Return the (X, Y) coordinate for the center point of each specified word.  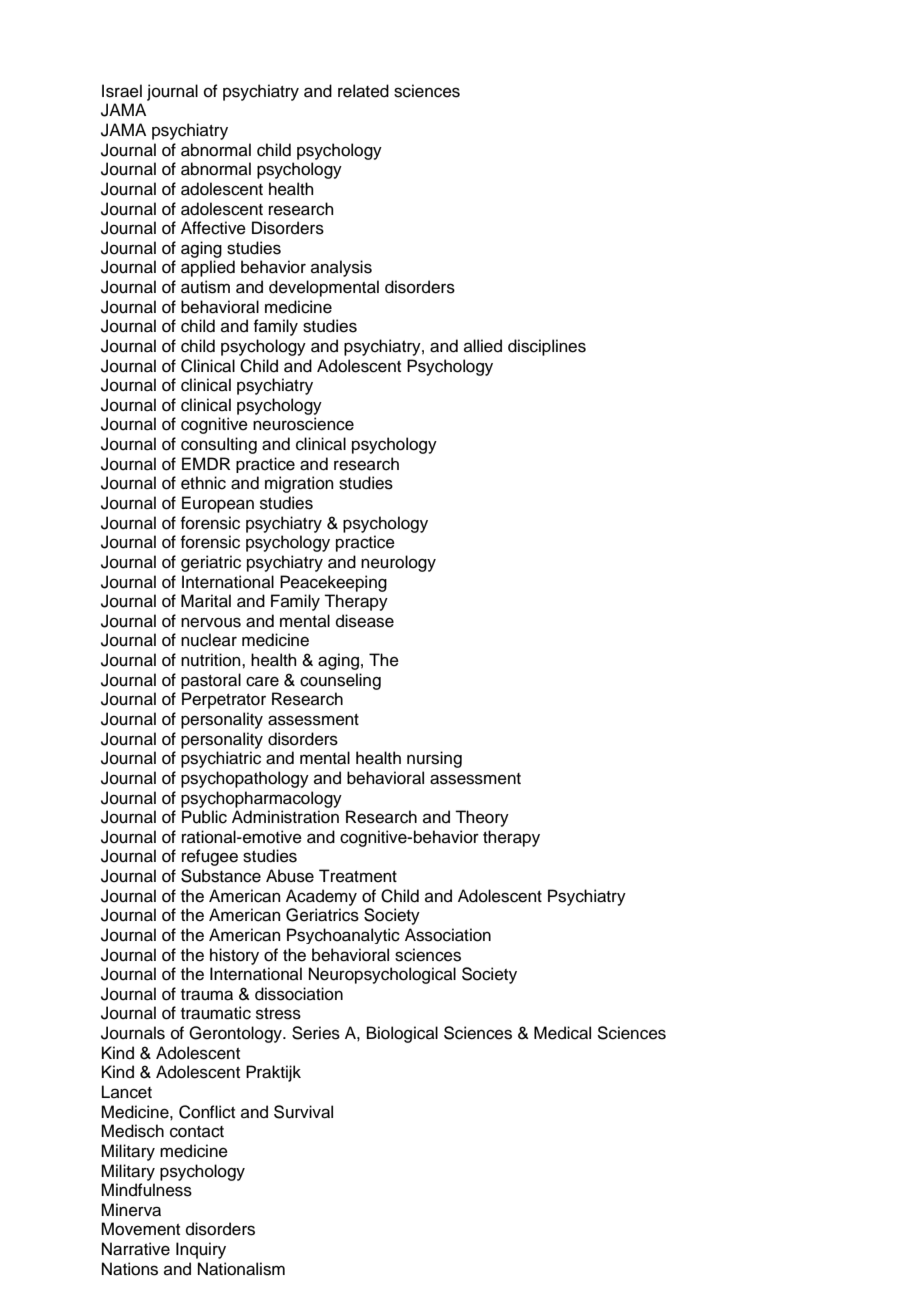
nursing (434, 759)
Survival (303, 1112)
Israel (122, 91)
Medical (562, 1033)
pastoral (211, 681)
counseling (340, 681)
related (363, 91)
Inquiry (201, 1250)
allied (483, 346)
